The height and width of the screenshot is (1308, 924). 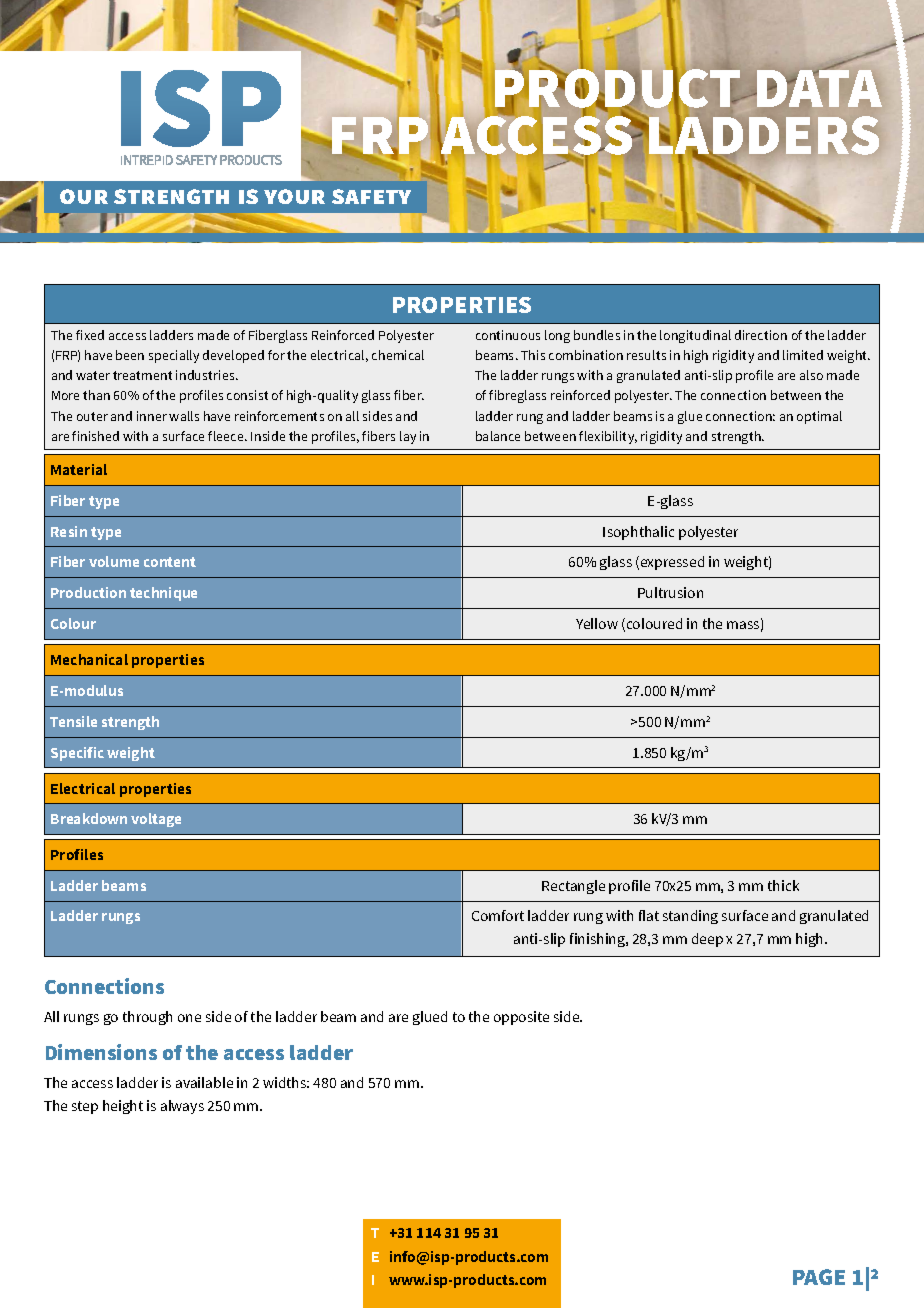 What do you see at coordinates (89, 659) in the screenshot?
I see `Mechanical` at bounding box center [89, 659].
